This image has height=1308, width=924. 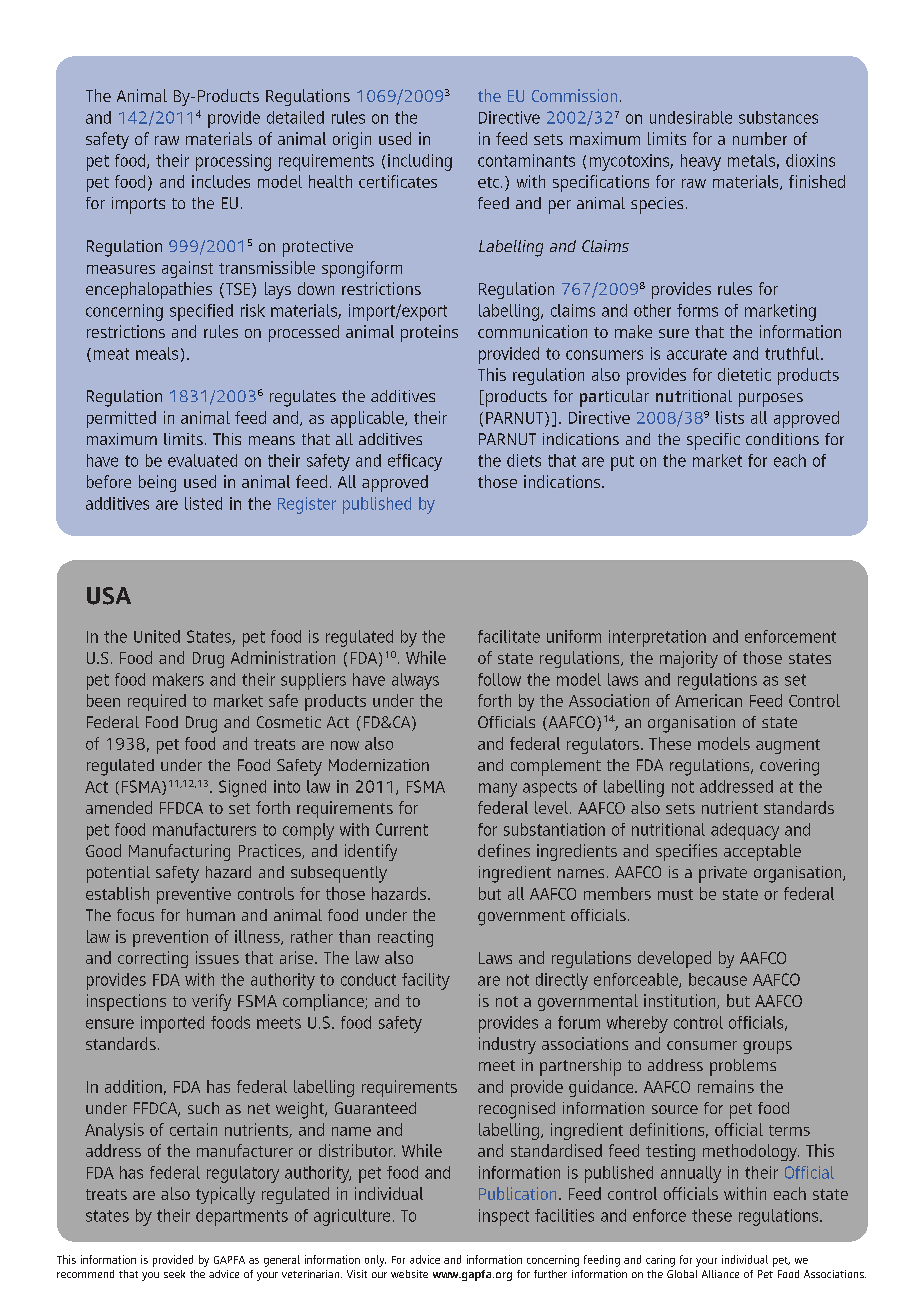 What do you see at coordinates (504, 850) in the image?
I see `defines` at bounding box center [504, 850].
